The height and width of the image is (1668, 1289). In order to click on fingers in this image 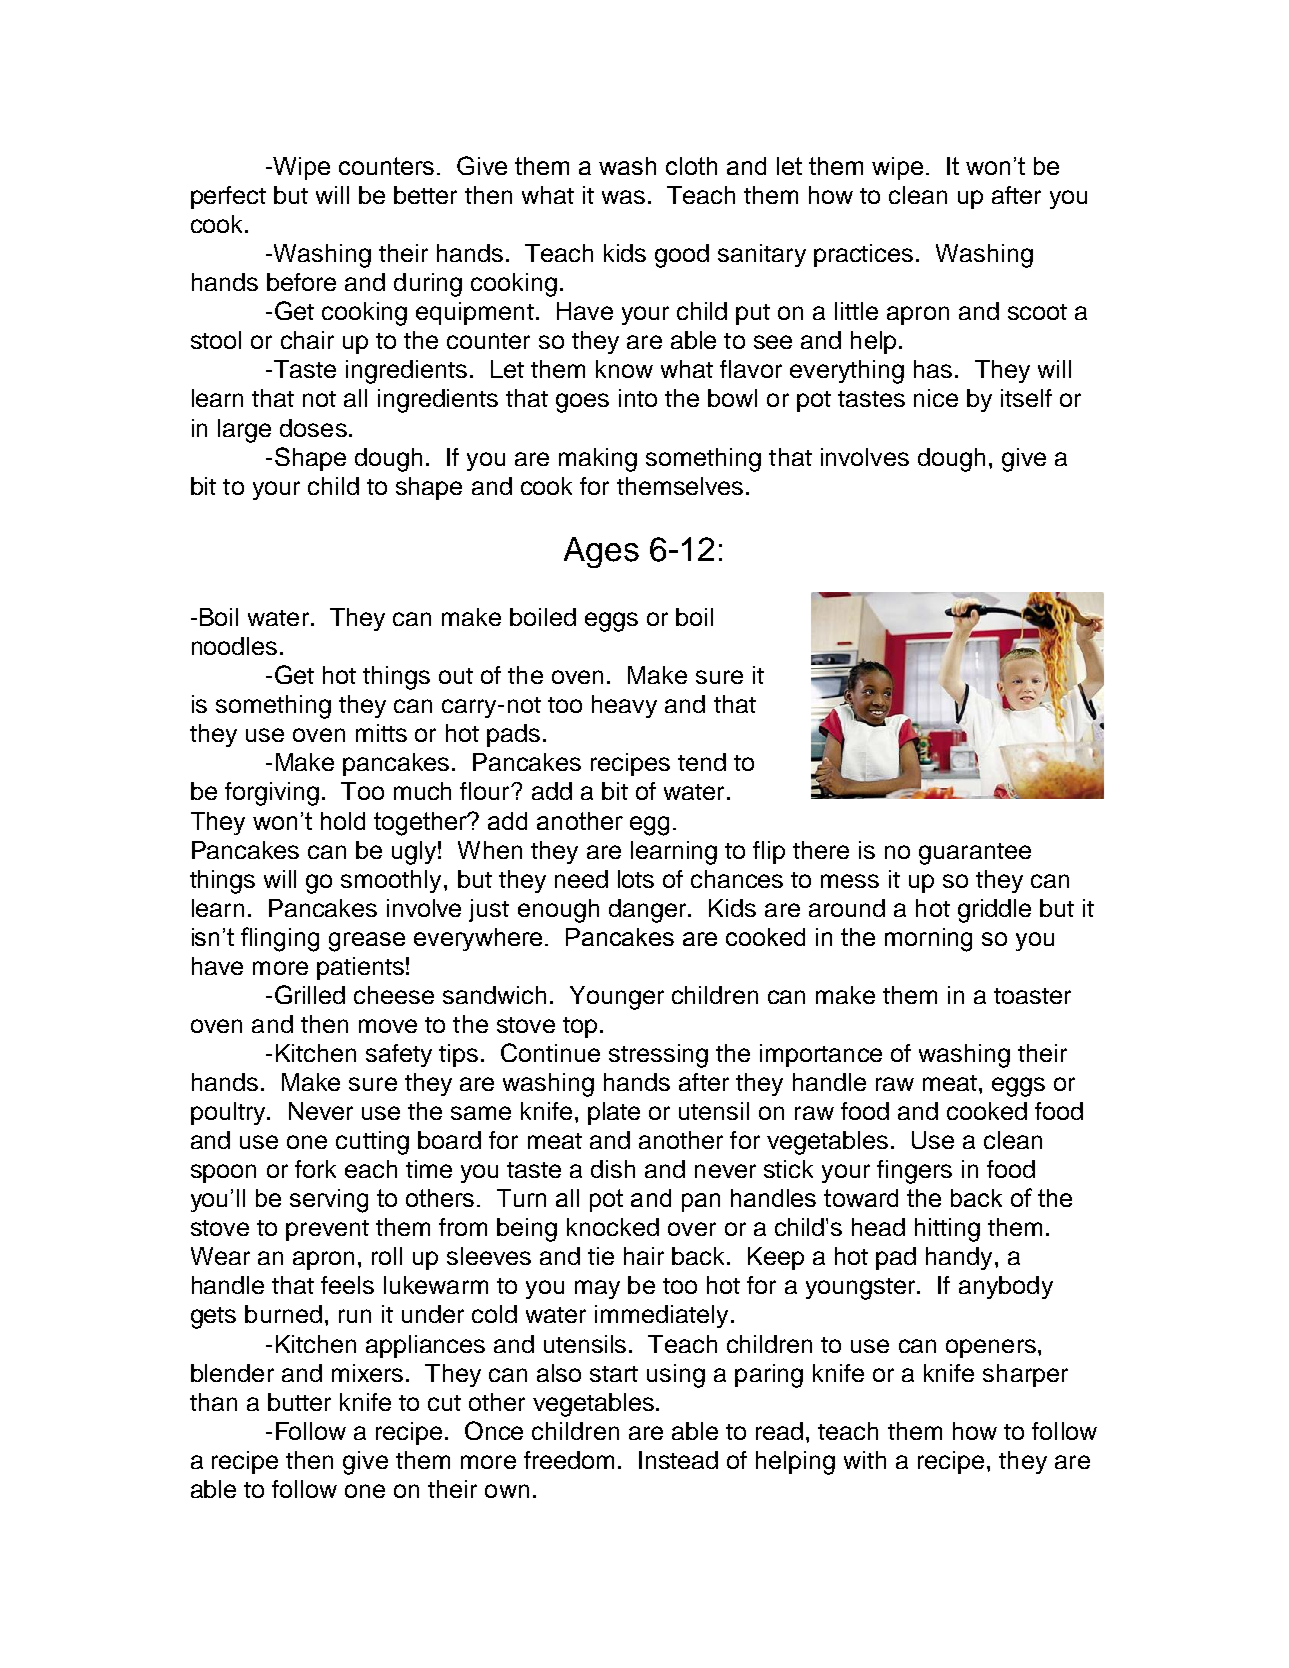, I will do `click(914, 1172)`.
